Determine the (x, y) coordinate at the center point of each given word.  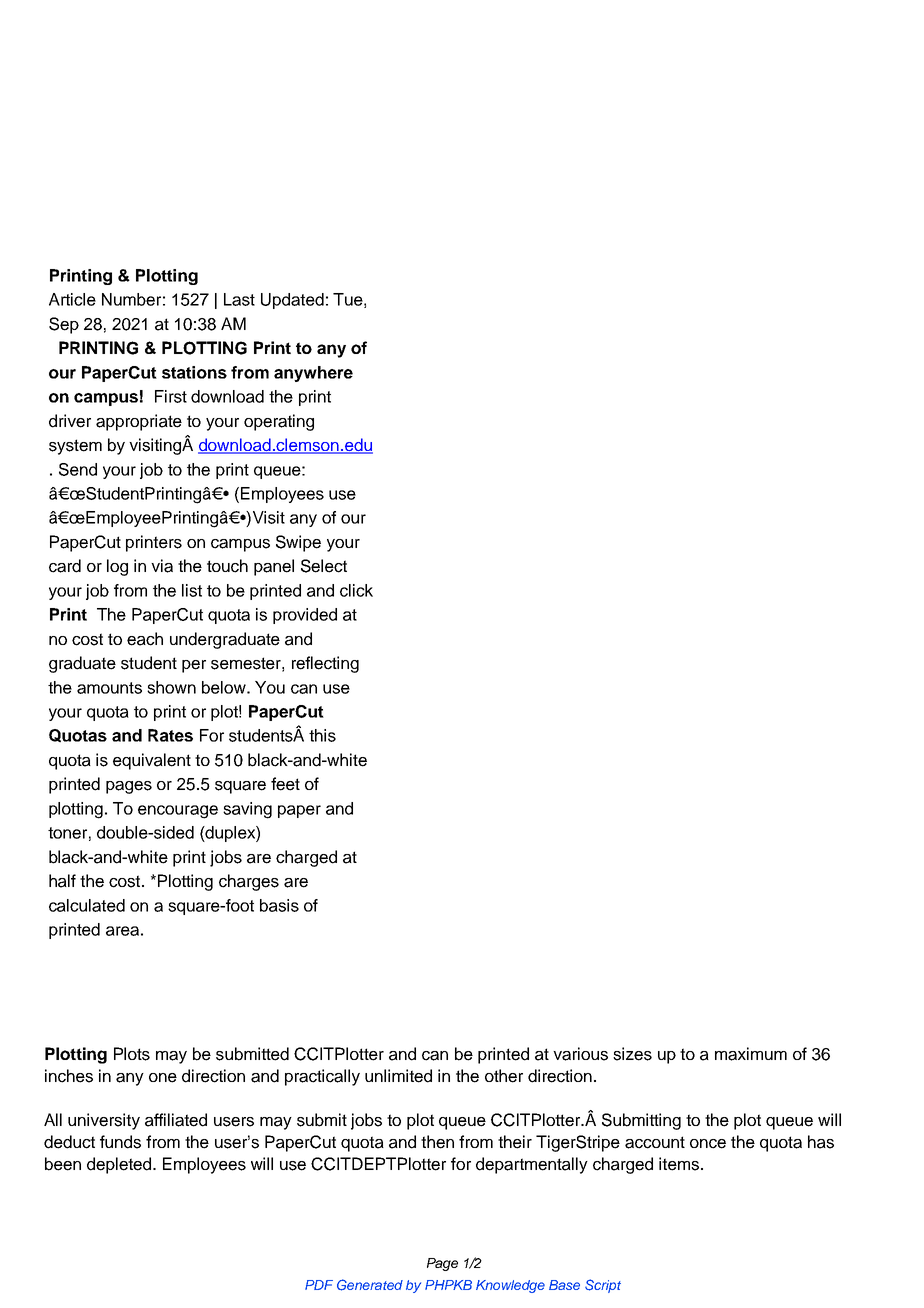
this (322, 735)
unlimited (398, 1076)
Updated (292, 301)
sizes (632, 1054)
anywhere (313, 374)
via (162, 566)
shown (171, 687)
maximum (751, 1054)
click (356, 590)
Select (324, 566)
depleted (120, 1165)
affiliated (176, 1120)
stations (194, 372)
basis (279, 905)
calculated (87, 905)
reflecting (325, 664)
